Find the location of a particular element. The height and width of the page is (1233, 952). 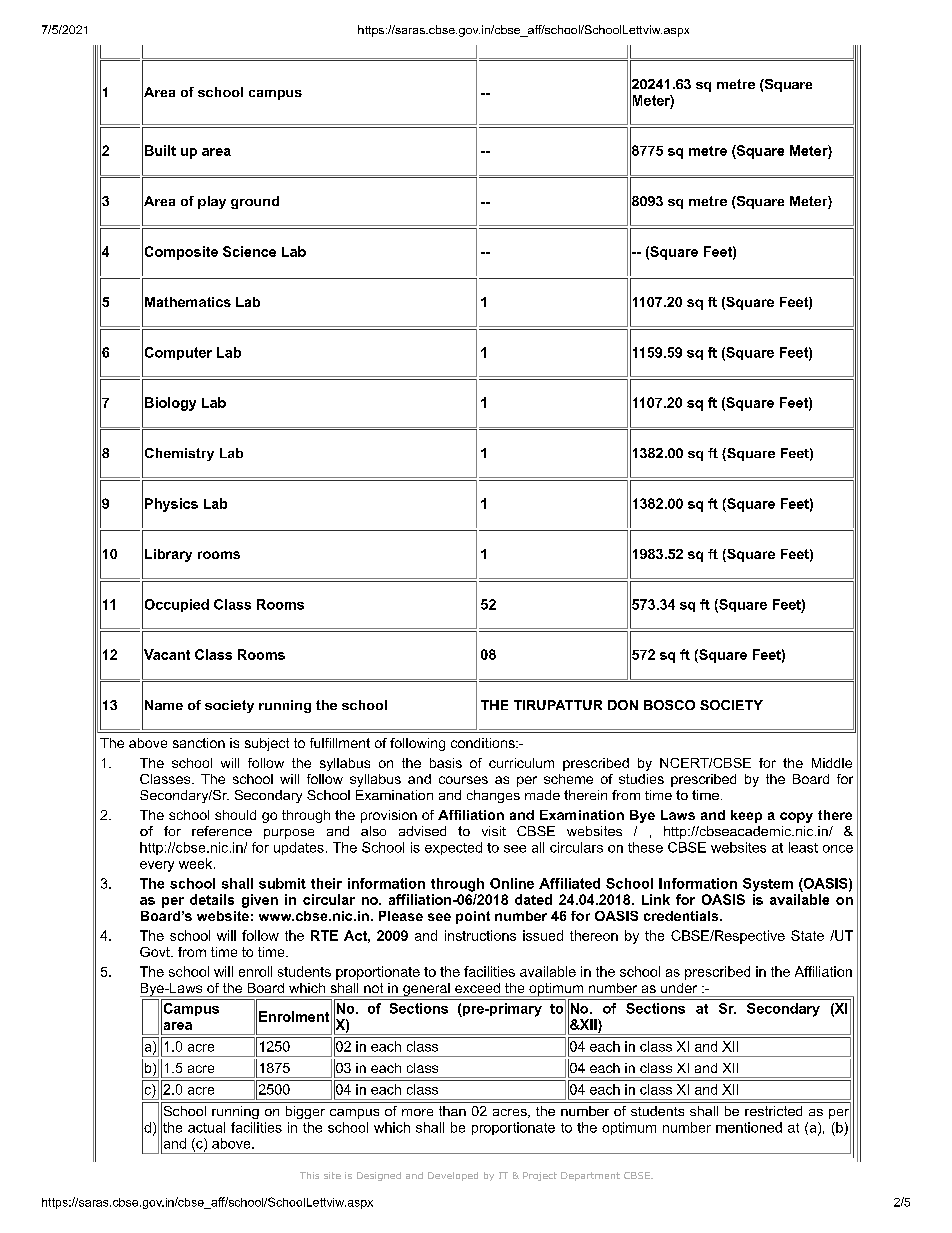

DON is located at coordinates (623, 705).
